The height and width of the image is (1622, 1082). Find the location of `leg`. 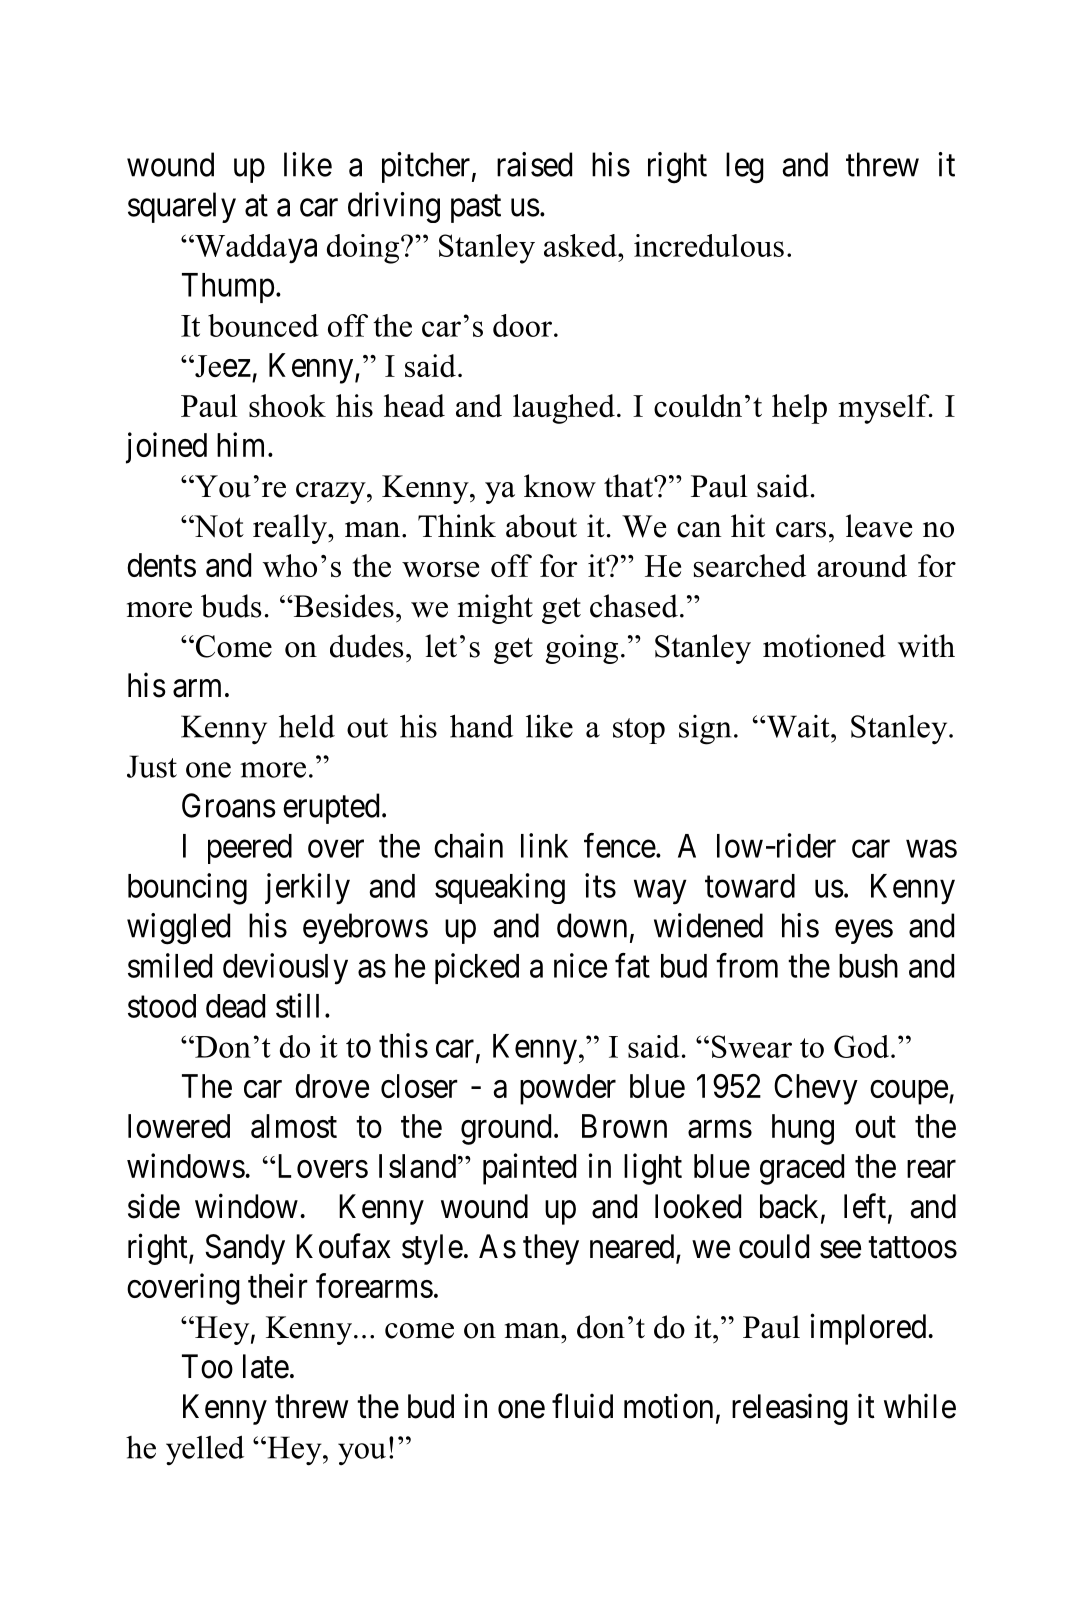

leg is located at coordinates (745, 168).
